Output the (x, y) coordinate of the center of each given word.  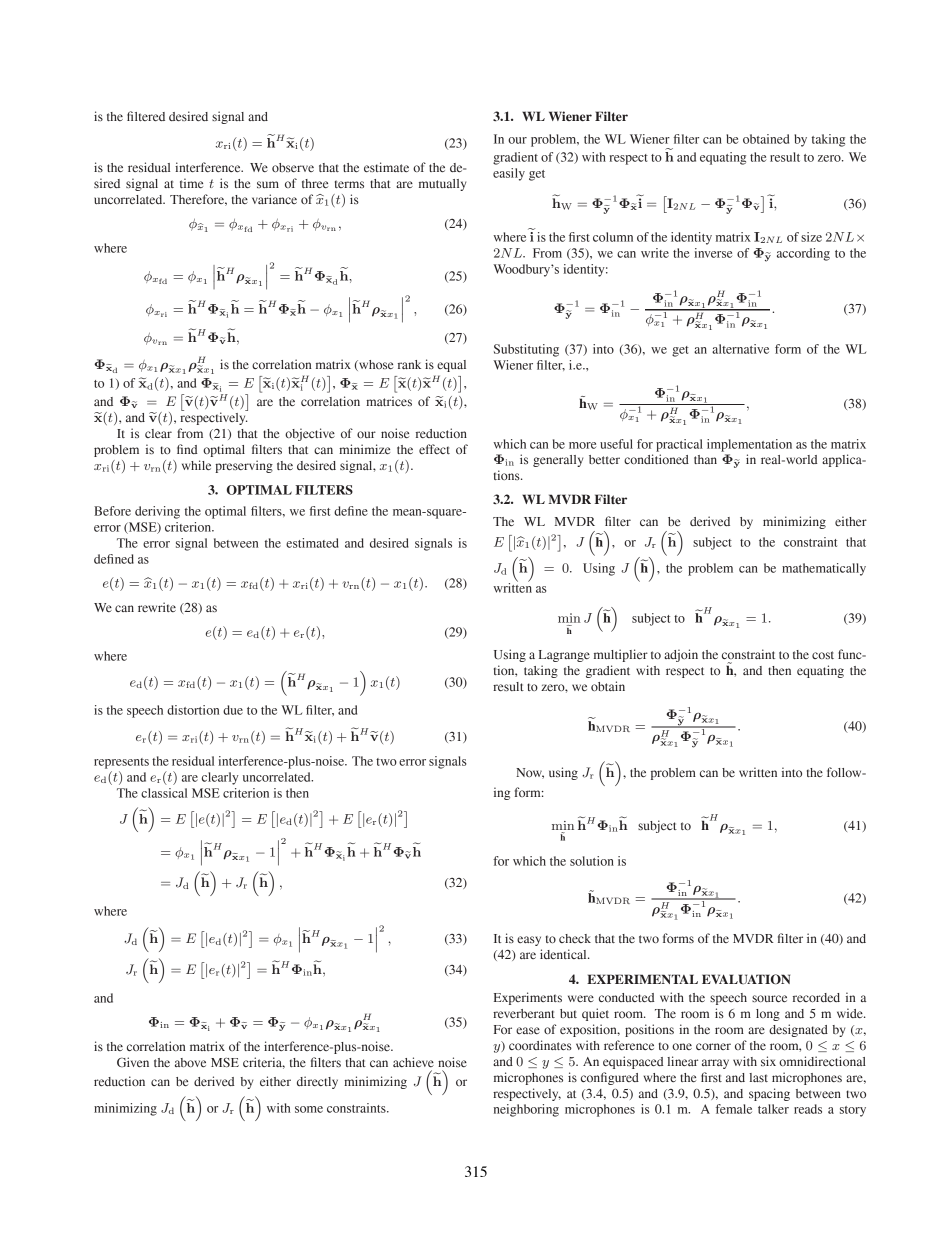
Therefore (198, 200)
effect (434, 449)
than (705, 459)
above (190, 1062)
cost (823, 655)
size (811, 237)
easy (529, 941)
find (187, 449)
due (233, 710)
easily (509, 174)
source (769, 998)
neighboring (526, 1110)
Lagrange (564, 656)
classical (164, 793)
